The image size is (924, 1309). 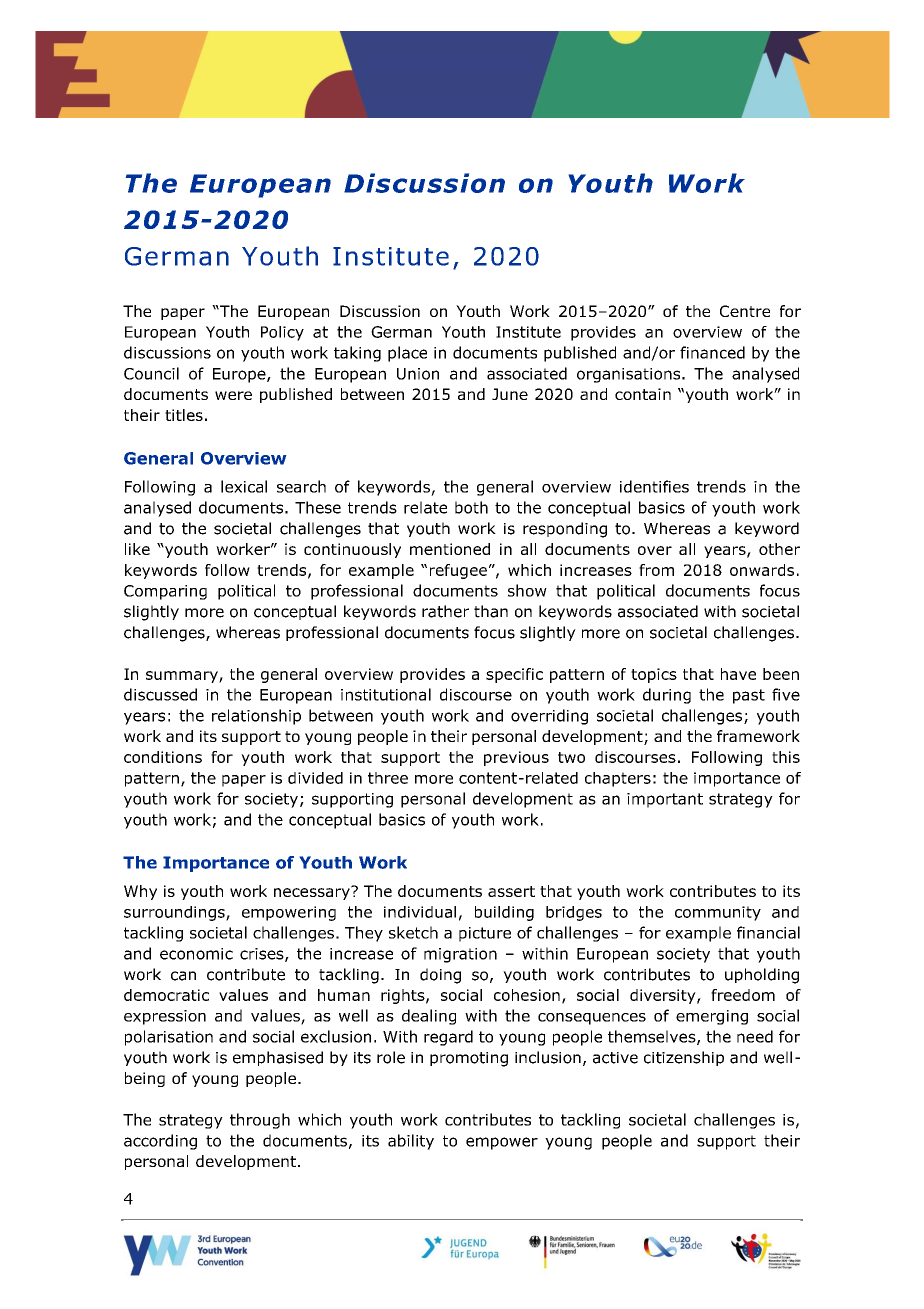 I want to click on ability, so click(x=411, y=1142).
